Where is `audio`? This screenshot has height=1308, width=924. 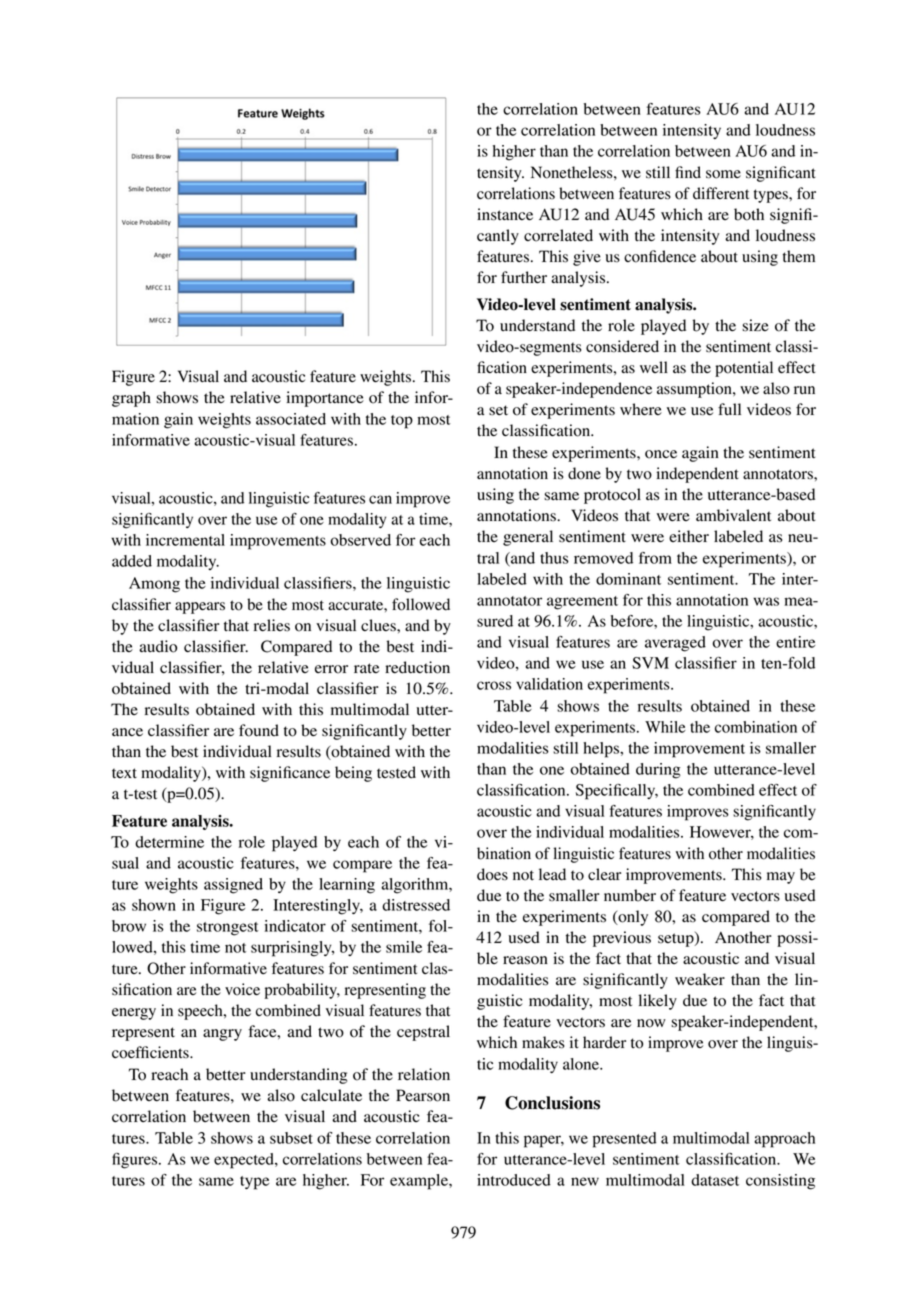 audio is located at coordinates (158, 646).
